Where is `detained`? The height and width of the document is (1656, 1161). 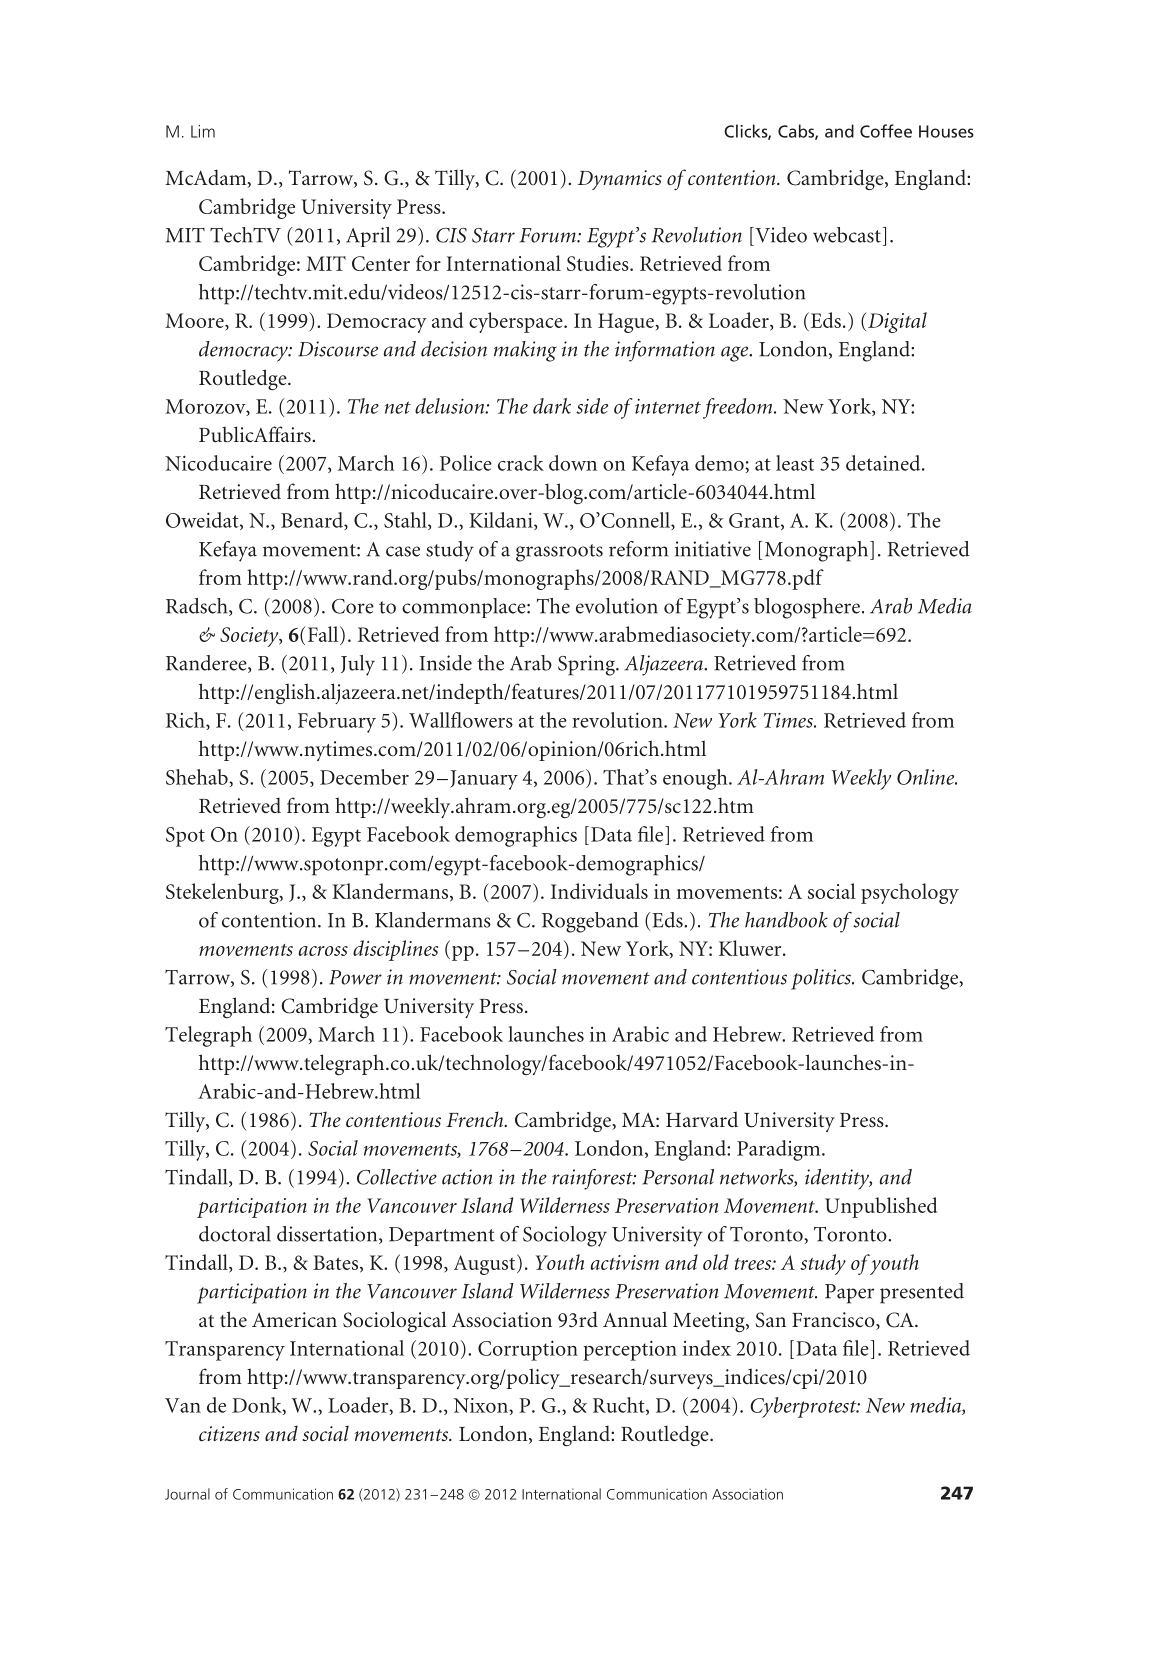
detained is located at coordinates (884, 463).
